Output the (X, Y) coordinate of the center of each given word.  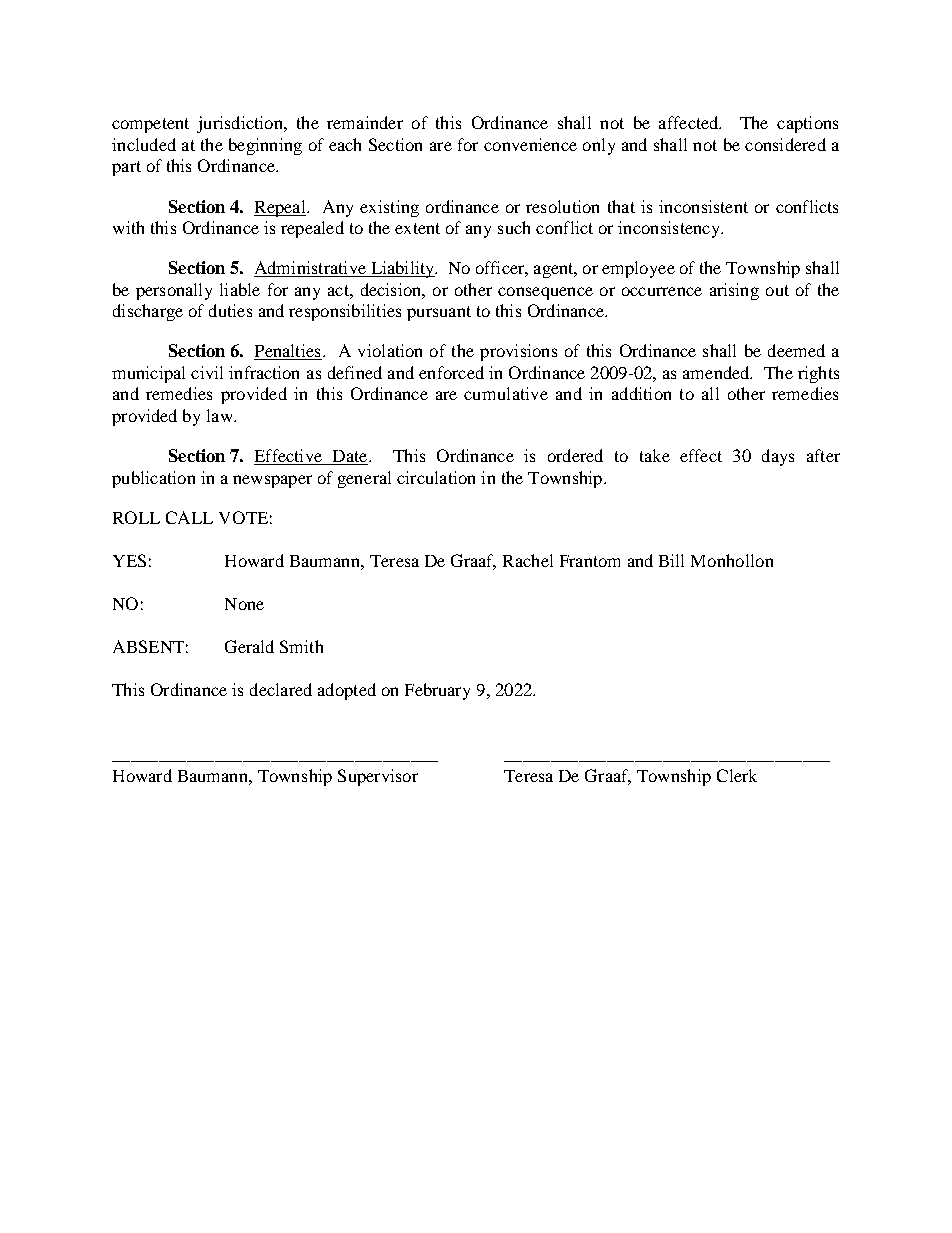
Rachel (528, 560)
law (221, 415)
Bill (671, 560)
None (244, 604)
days (778, 457)
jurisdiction (241, 124)
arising (734, 291)
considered (785, 144)
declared (281, 689)
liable (240, 289)
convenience (530, 144)
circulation (436, 477)
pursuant (439, 313)
